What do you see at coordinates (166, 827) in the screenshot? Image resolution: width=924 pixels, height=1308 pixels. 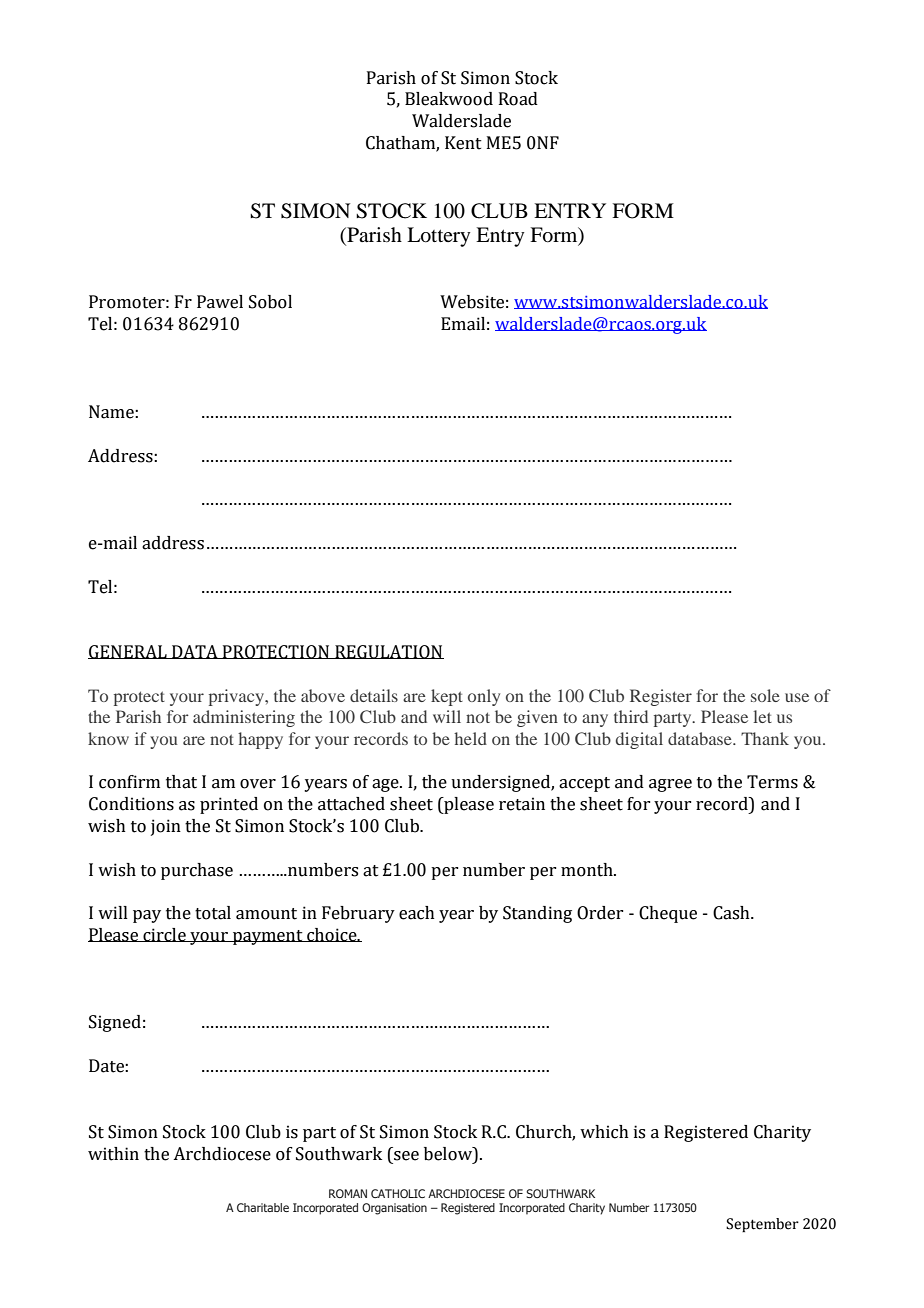 I see `join` at bounding box center [166, 827].
